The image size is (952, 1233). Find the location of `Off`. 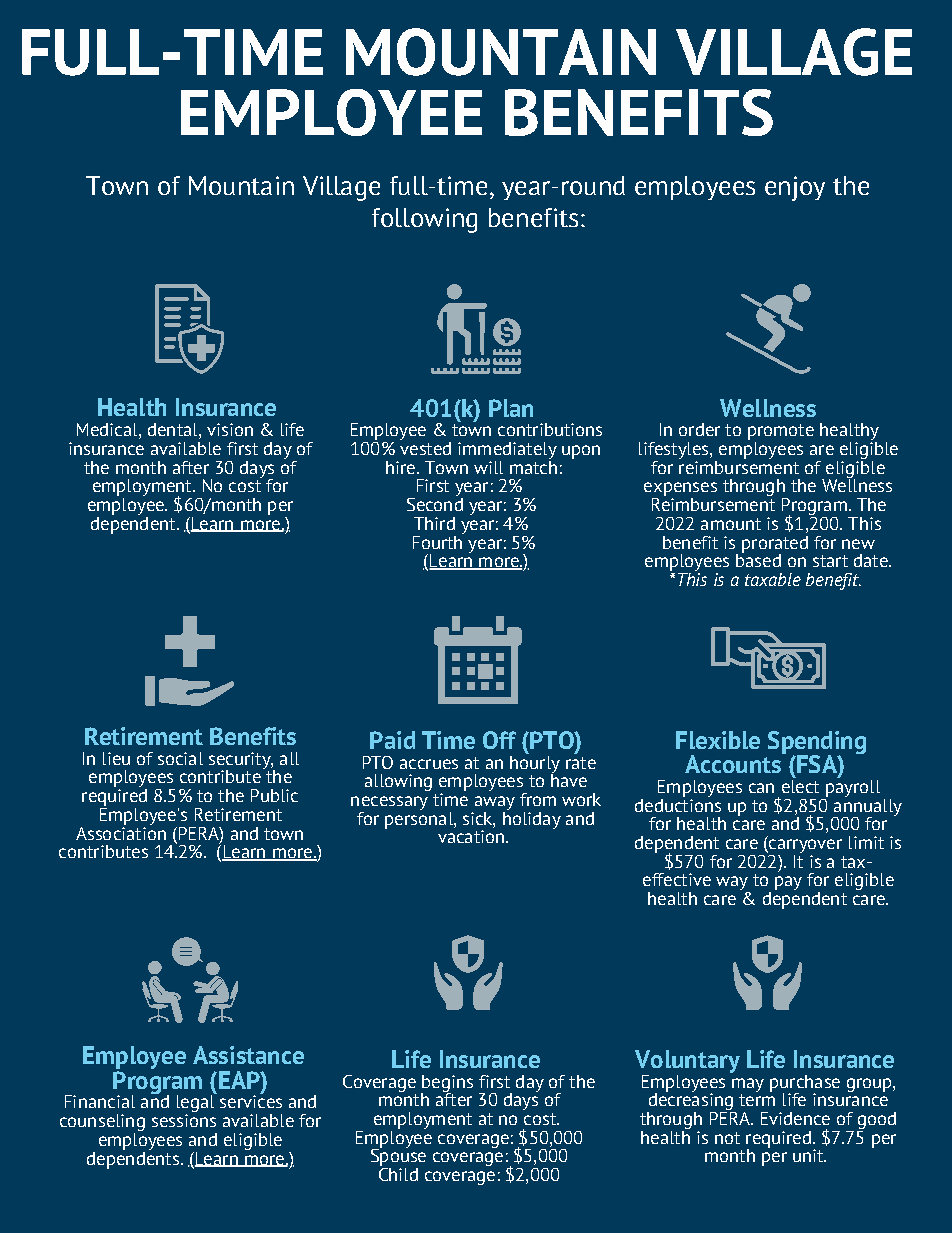

Off is located at coordinates (499, 740).
